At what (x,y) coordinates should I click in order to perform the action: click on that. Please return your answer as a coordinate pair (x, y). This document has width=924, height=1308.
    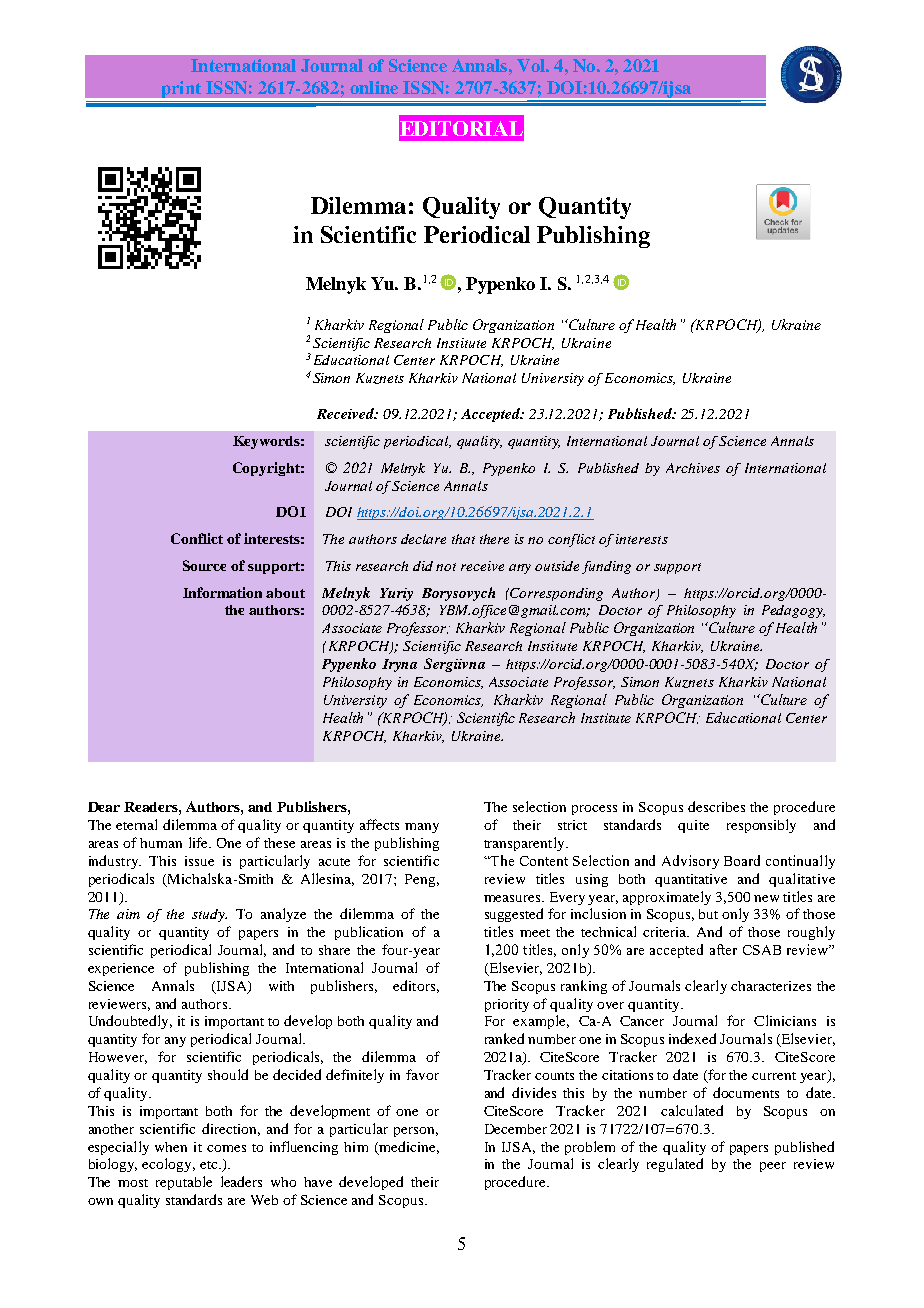
    Looking at the image, I should click on (463, 539).
